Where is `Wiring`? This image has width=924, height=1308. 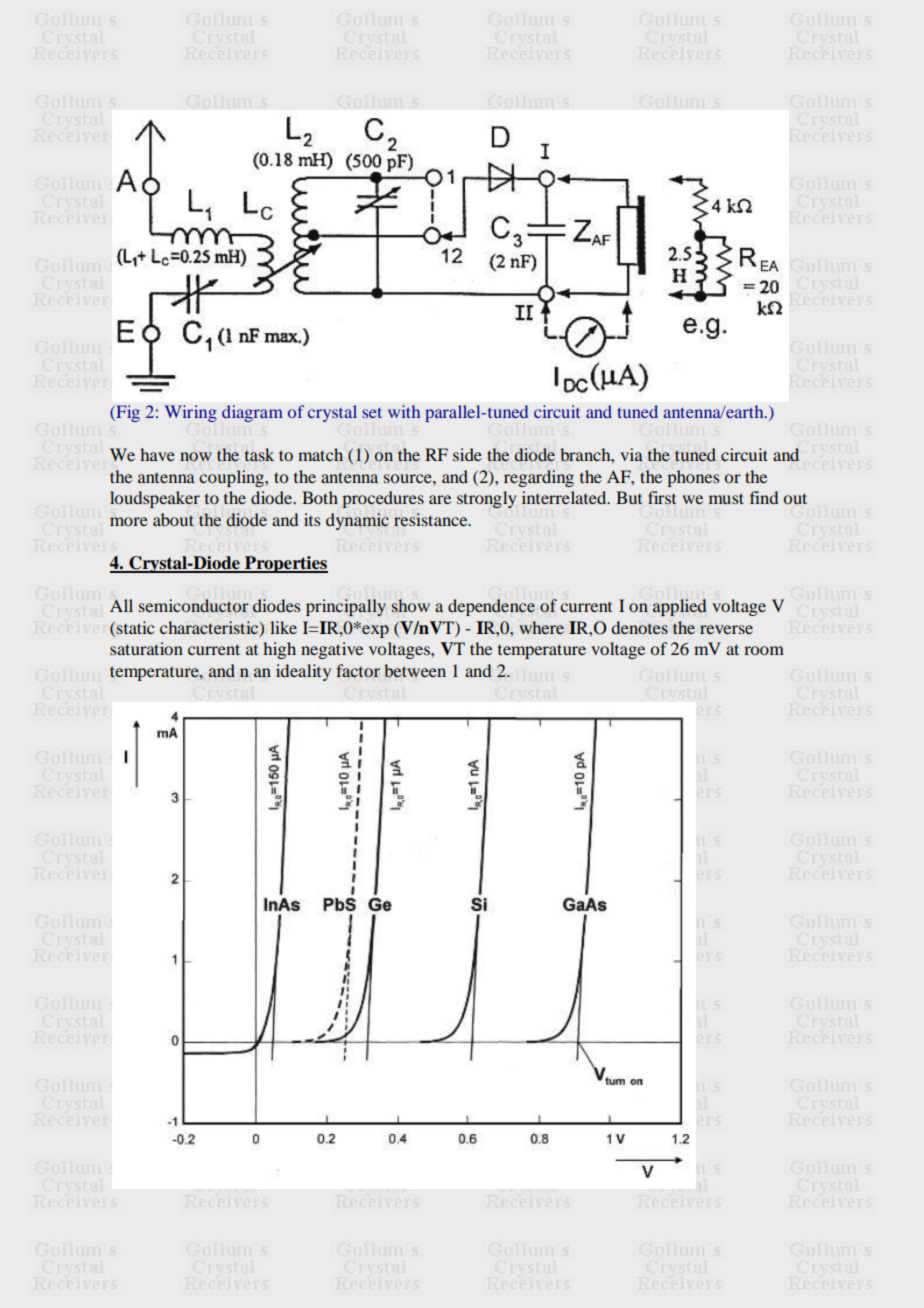 Wiring is located at coordinates (191, 413).
